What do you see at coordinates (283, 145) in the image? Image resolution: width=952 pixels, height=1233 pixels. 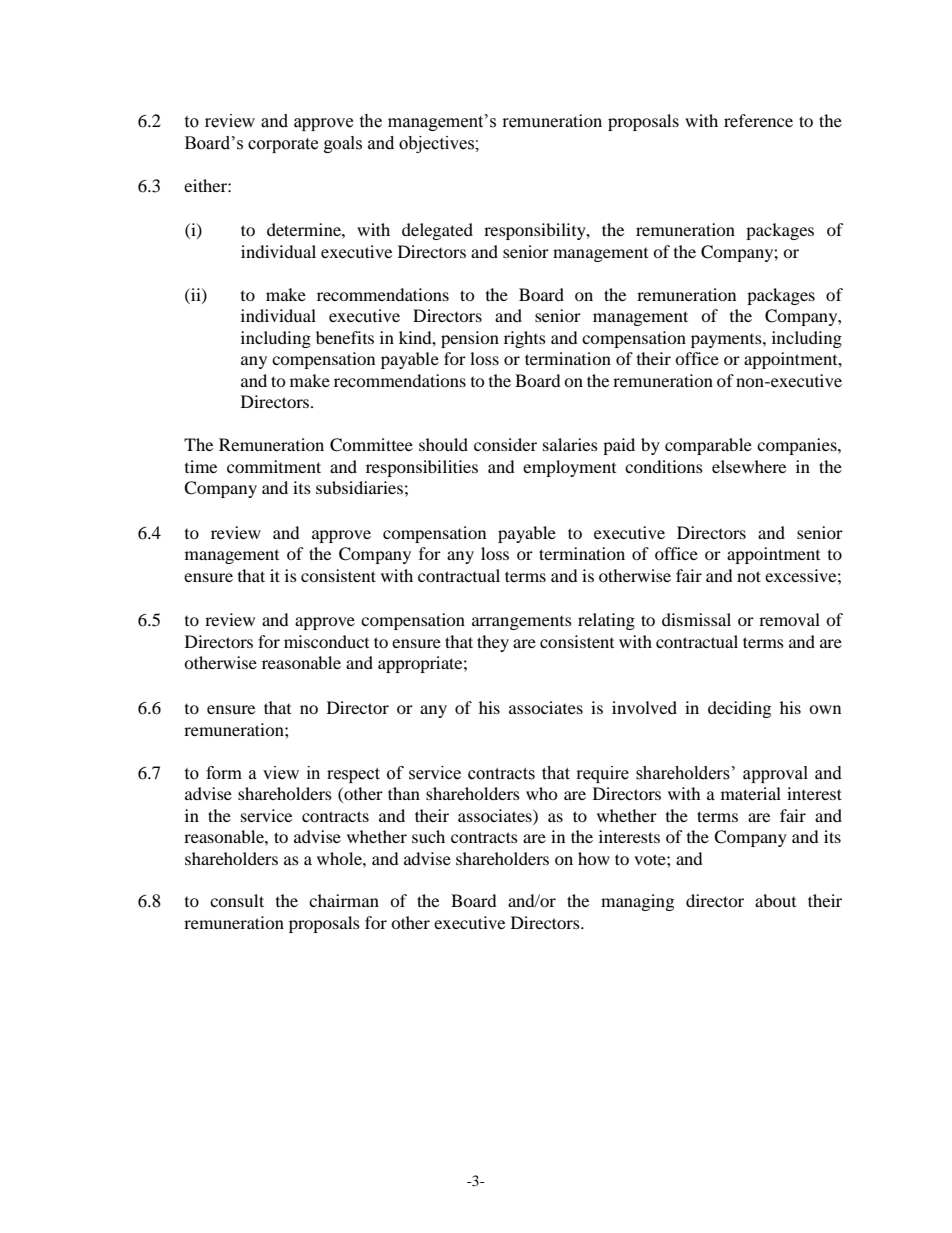 I see `corporate` at bounding box center [283, 145].
